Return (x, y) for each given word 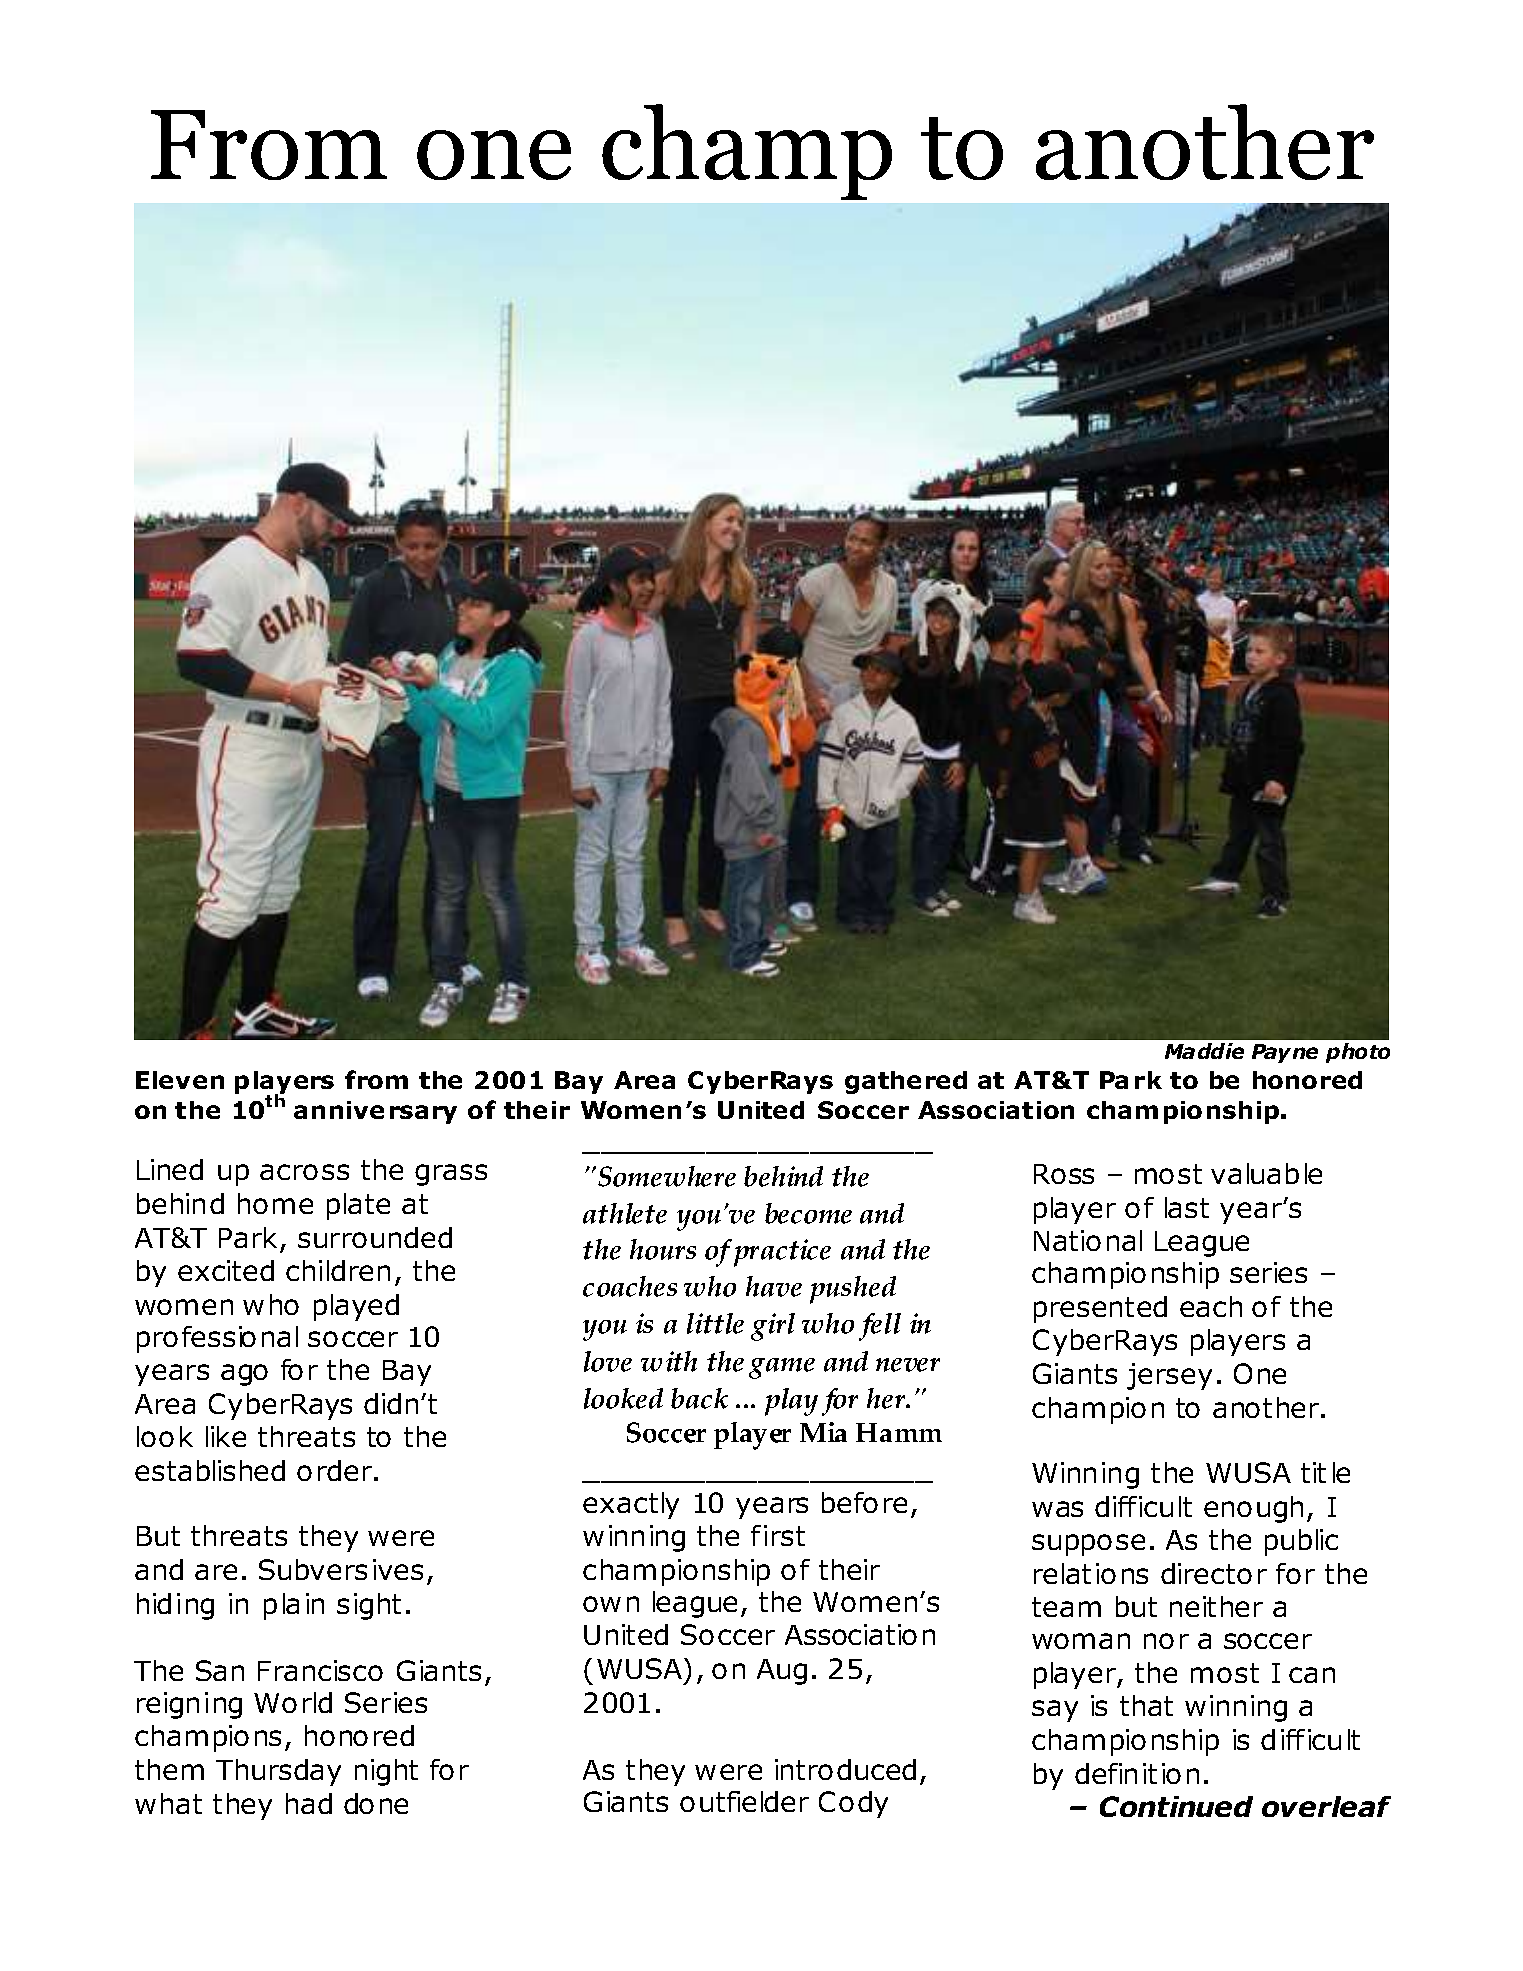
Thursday (278, 1772)
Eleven (180, 1080)
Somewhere (667, 1176)
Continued (1176, 1806)
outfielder (744, 1801)
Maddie (1204, 1051)
